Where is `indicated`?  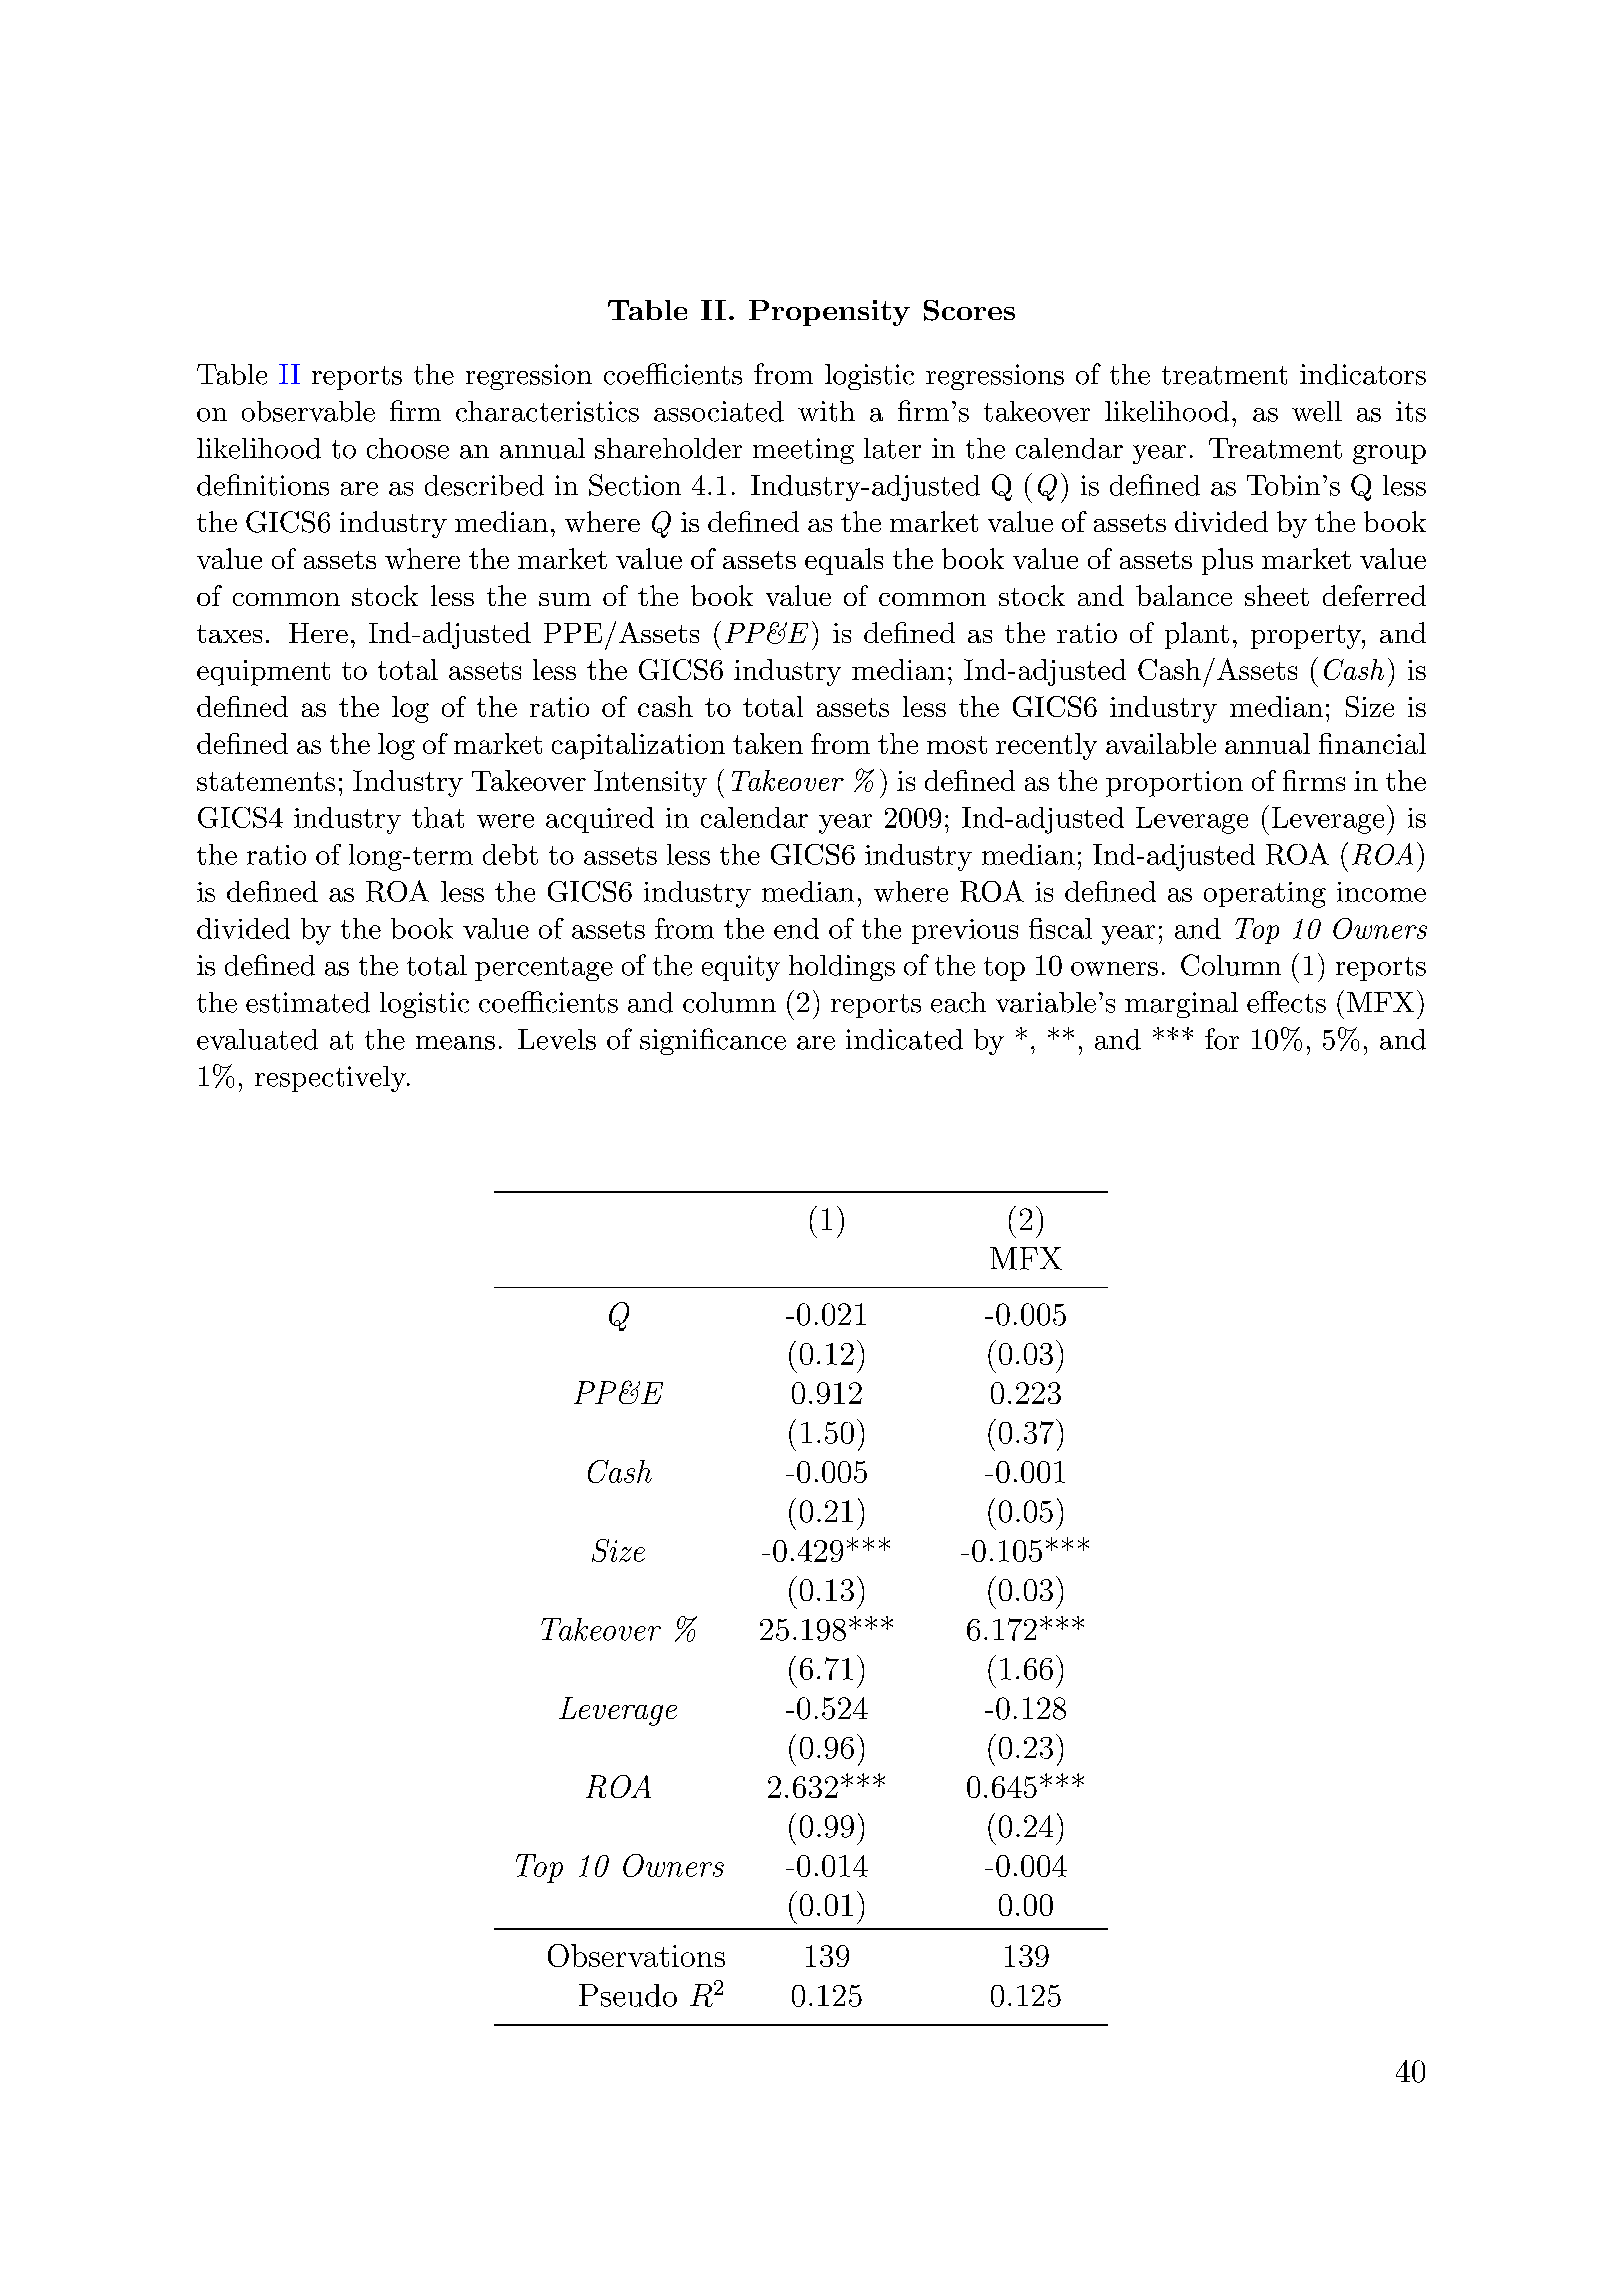
indicated is located at coordinates (904, 1039).
